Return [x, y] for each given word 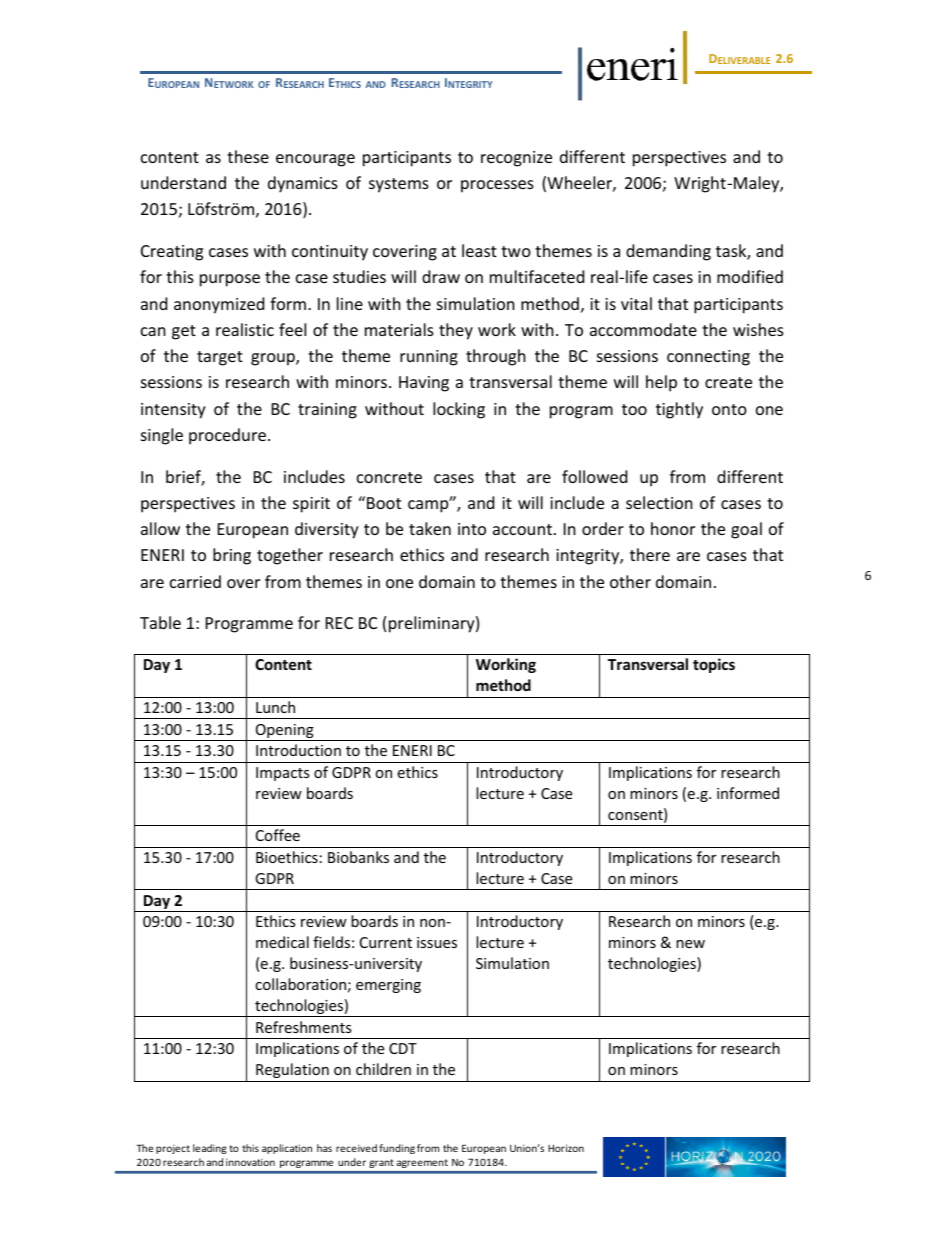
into [472, 529]
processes [497, 186]
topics [714, 665]
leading [210, 1149]
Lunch [275, 707]
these [248, 156]
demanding [668, 252]
